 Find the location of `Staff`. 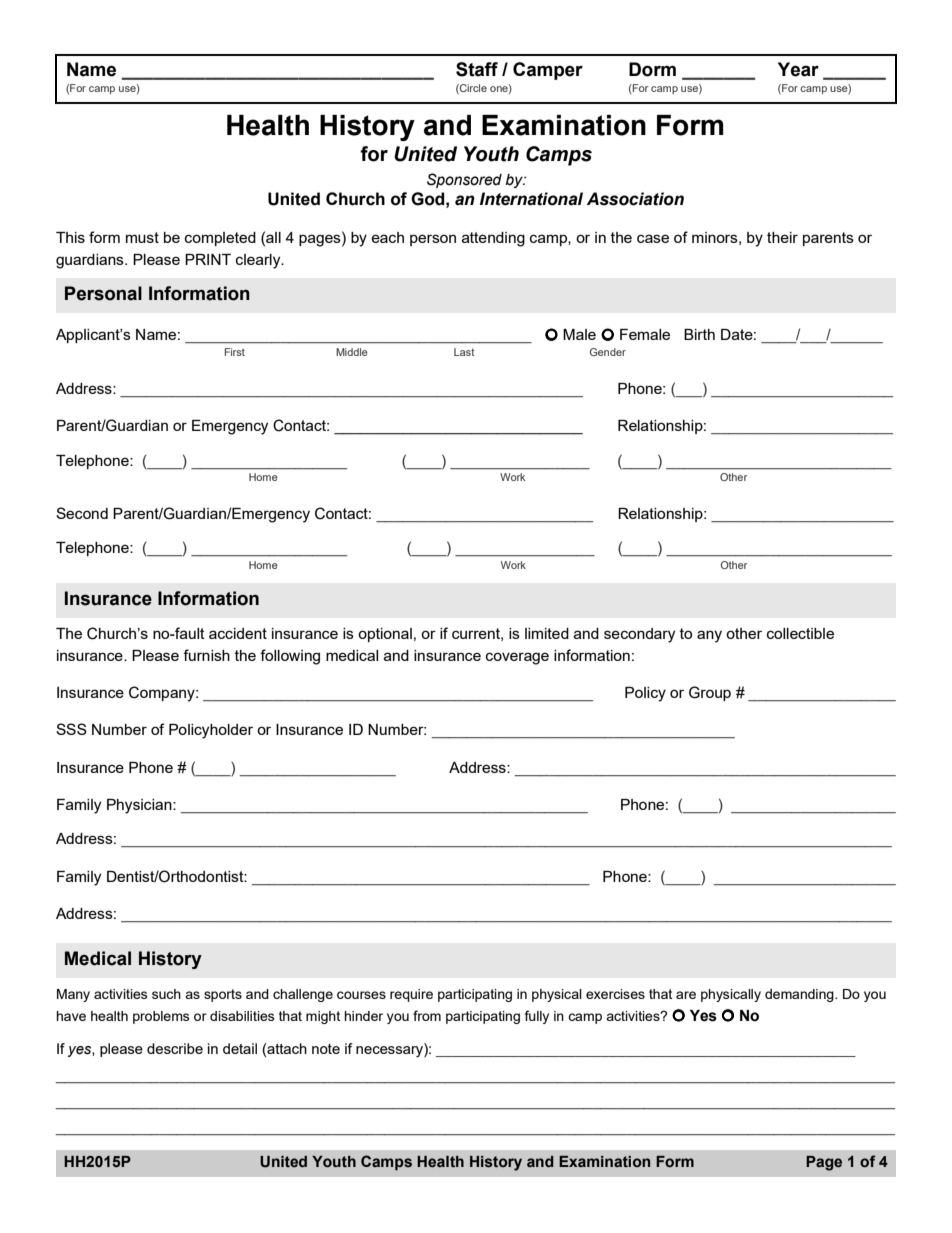

Staff is located at coordinates (477, 69).
